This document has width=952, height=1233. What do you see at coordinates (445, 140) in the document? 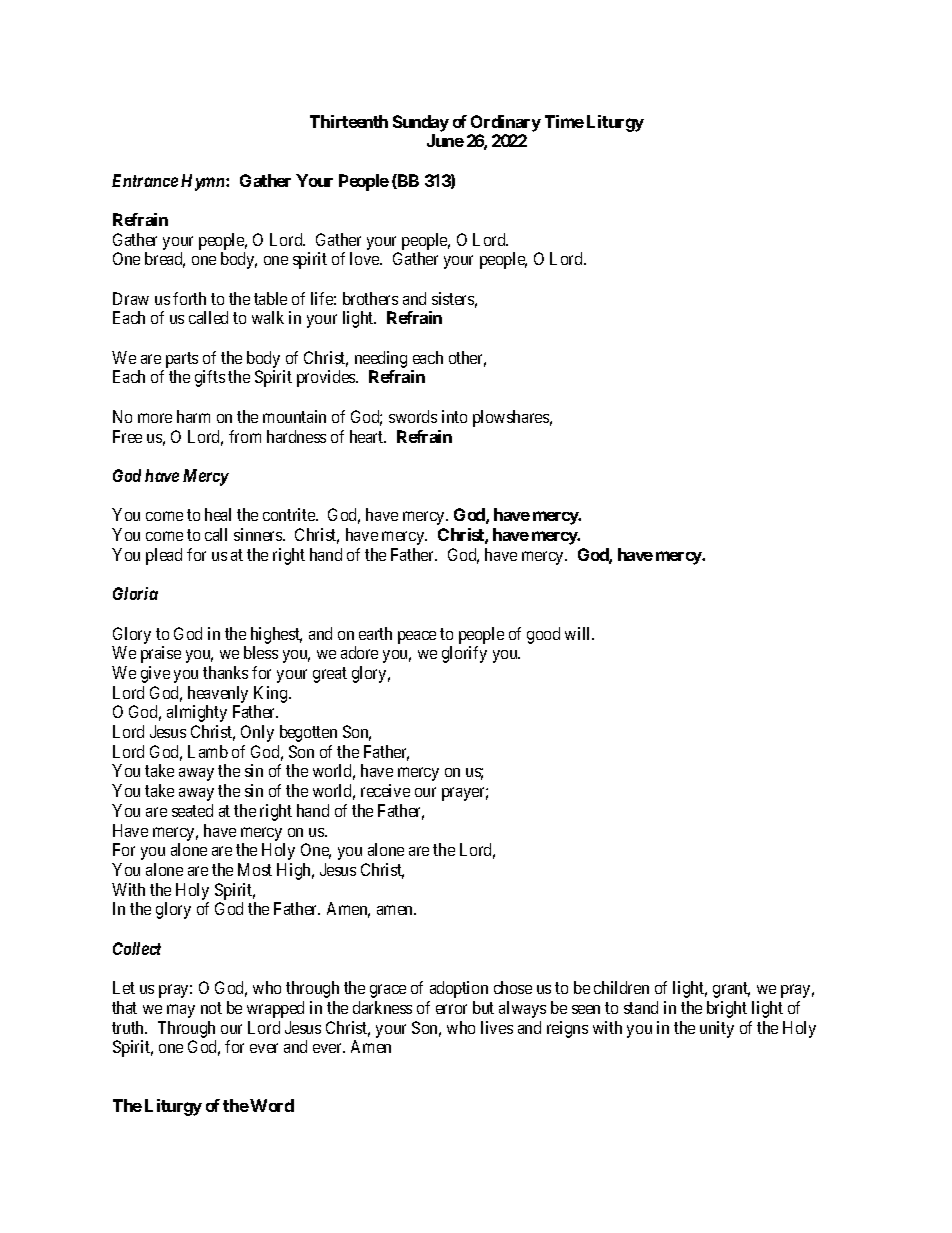
I see `June` at bounding box center [445, 140].
